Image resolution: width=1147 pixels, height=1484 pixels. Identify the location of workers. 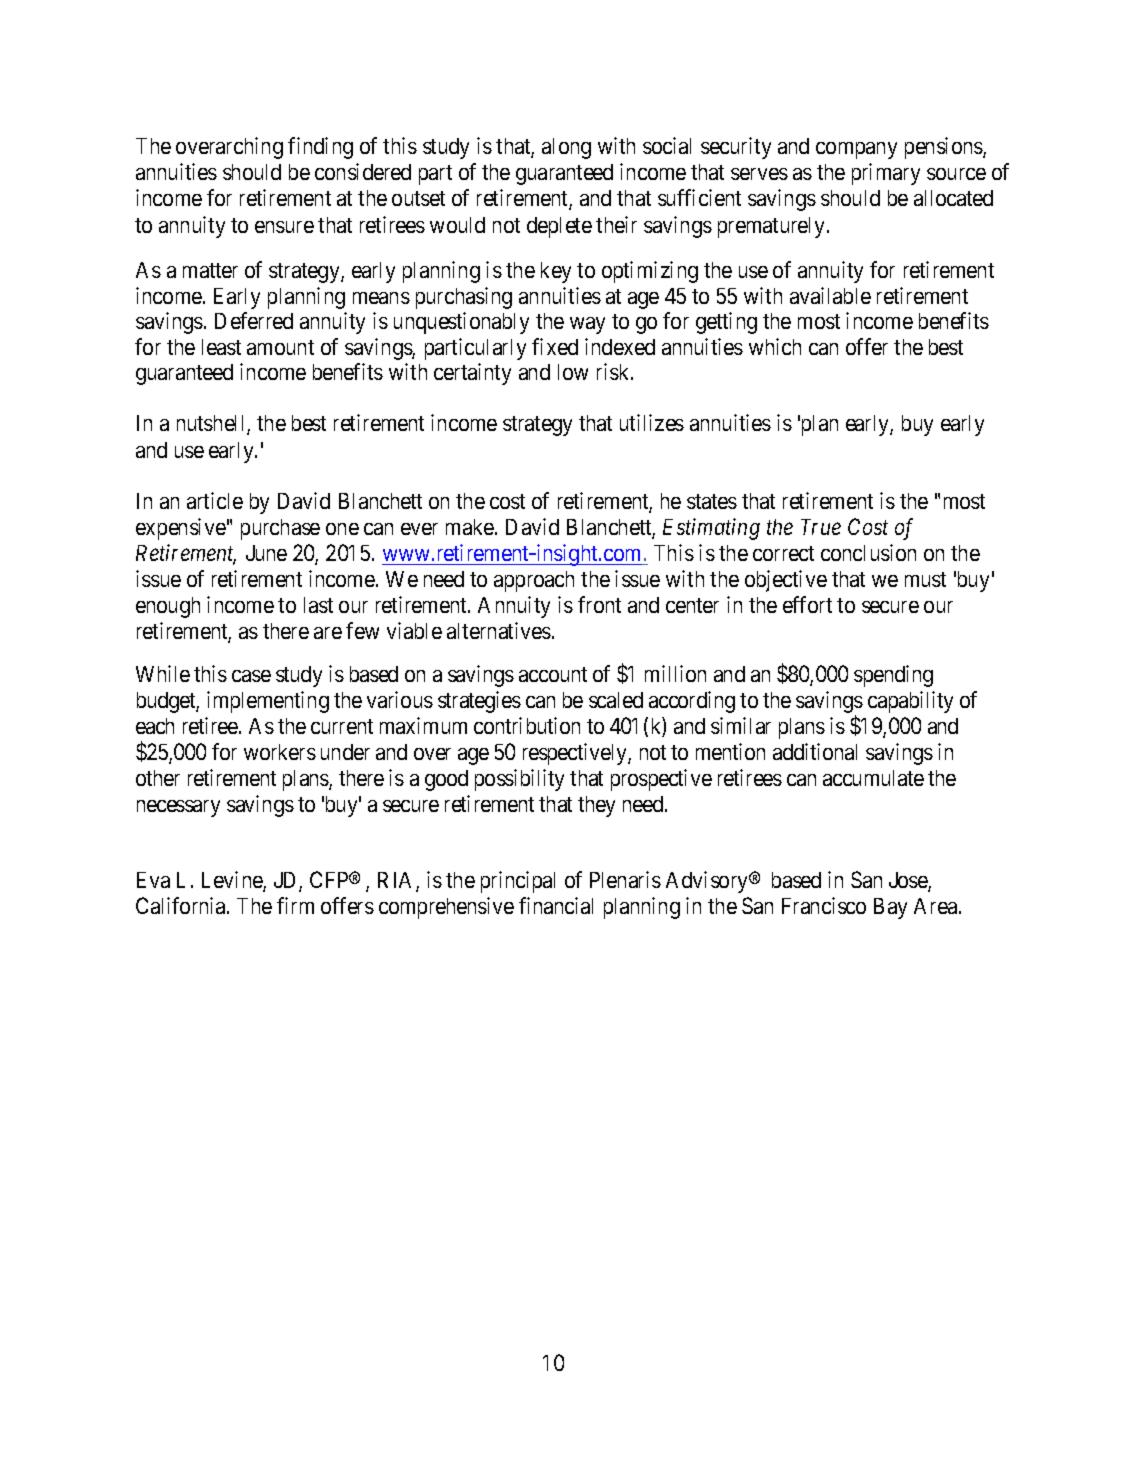
(280, 752).
